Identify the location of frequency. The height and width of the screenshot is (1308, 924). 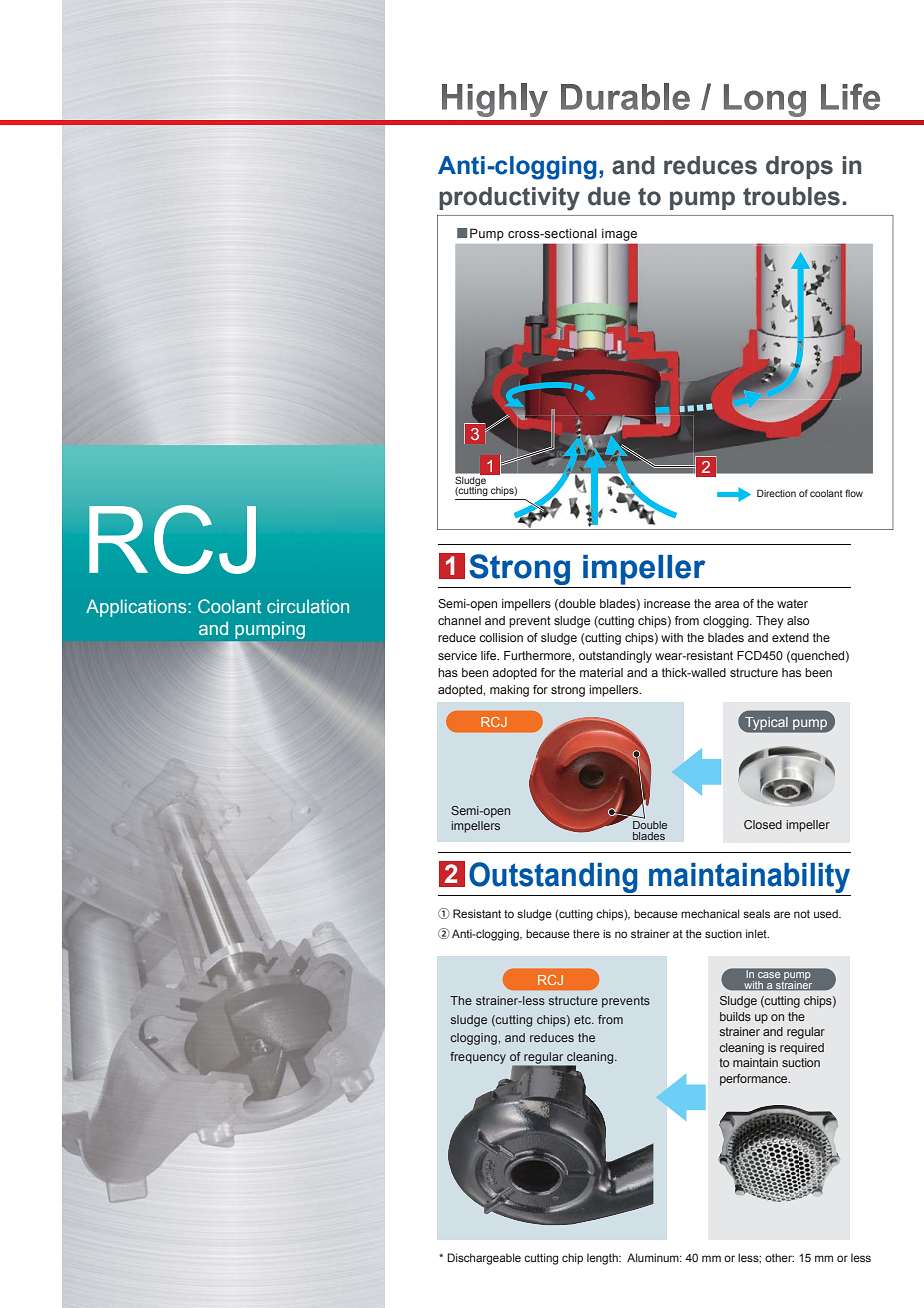
(478, 1058).
